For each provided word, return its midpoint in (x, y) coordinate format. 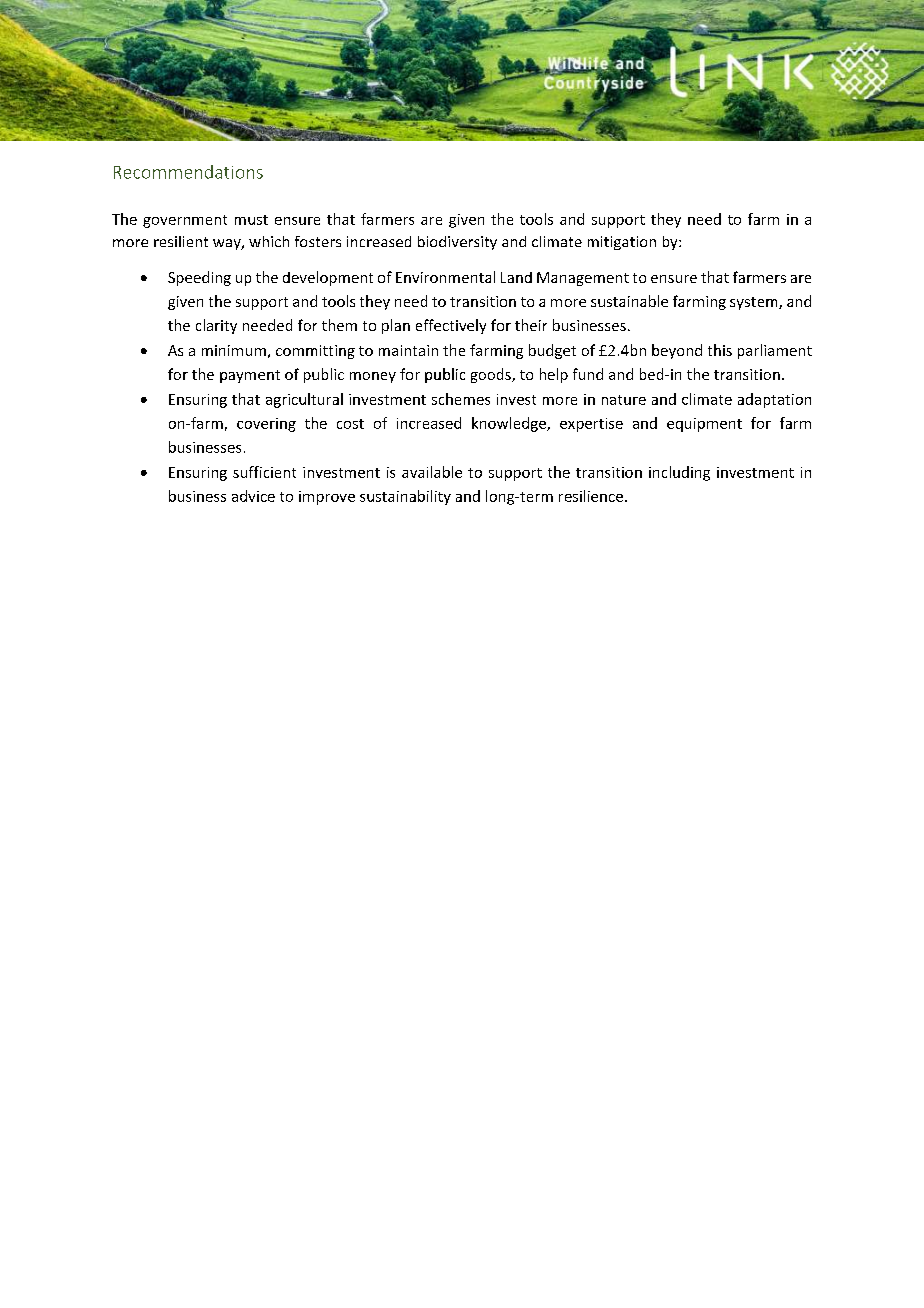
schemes (461, 399)
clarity (216, 326)
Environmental (445, 277)
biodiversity (457, 243)
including (679, 473)
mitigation (622, 243)
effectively (451, 326)
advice (253, 496)
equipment (704, 425)
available (432, 472)
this (720, 350)
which (269, 241)
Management (583, 279)
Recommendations (188, 172)
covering (266, 425)
